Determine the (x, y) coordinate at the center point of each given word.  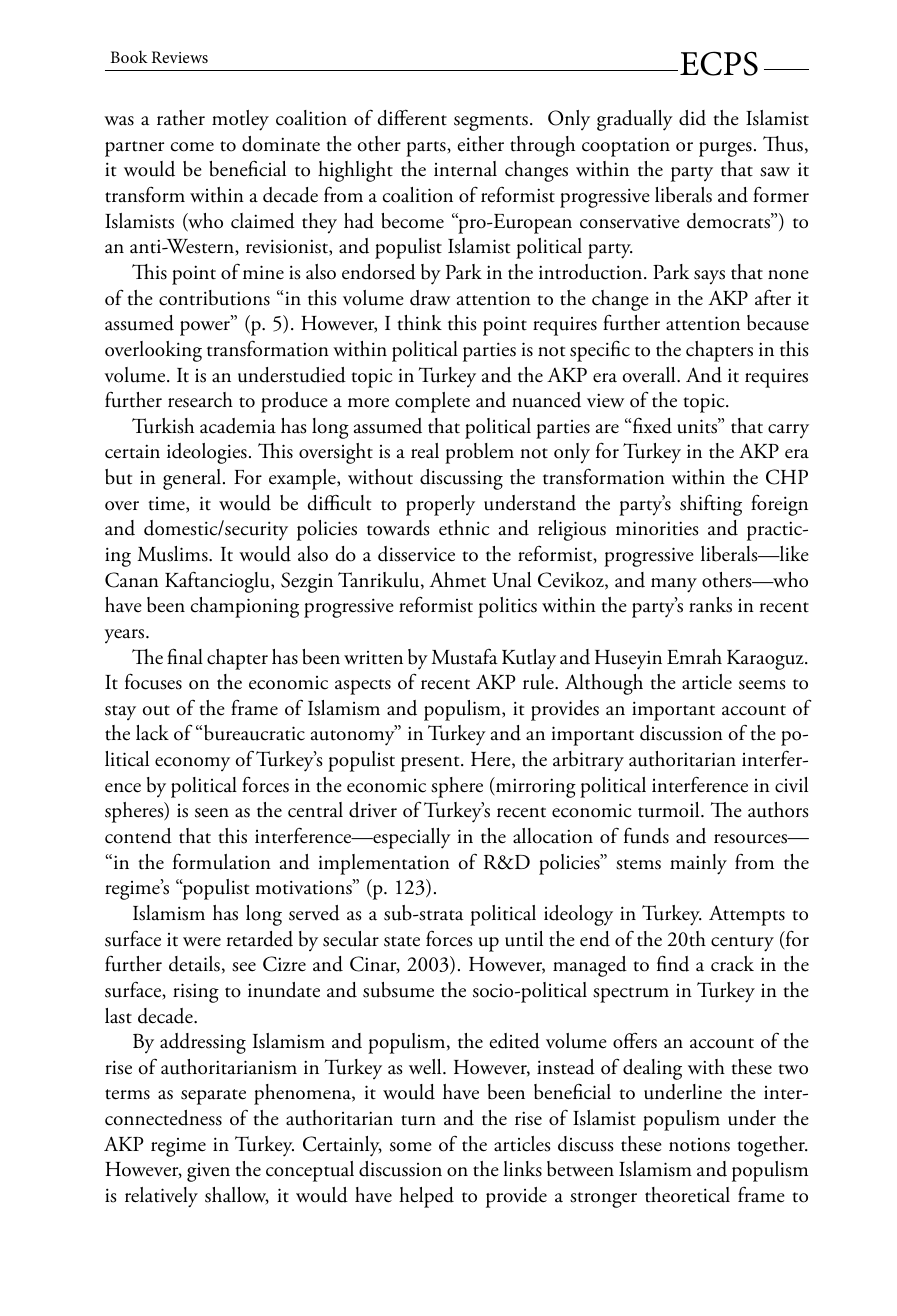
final (185, 656)
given (208, 1172)
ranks (710, 605)
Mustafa (464, 657)
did (692, 118)
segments (491, 123)
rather (181, 118)
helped (426, 1197)
